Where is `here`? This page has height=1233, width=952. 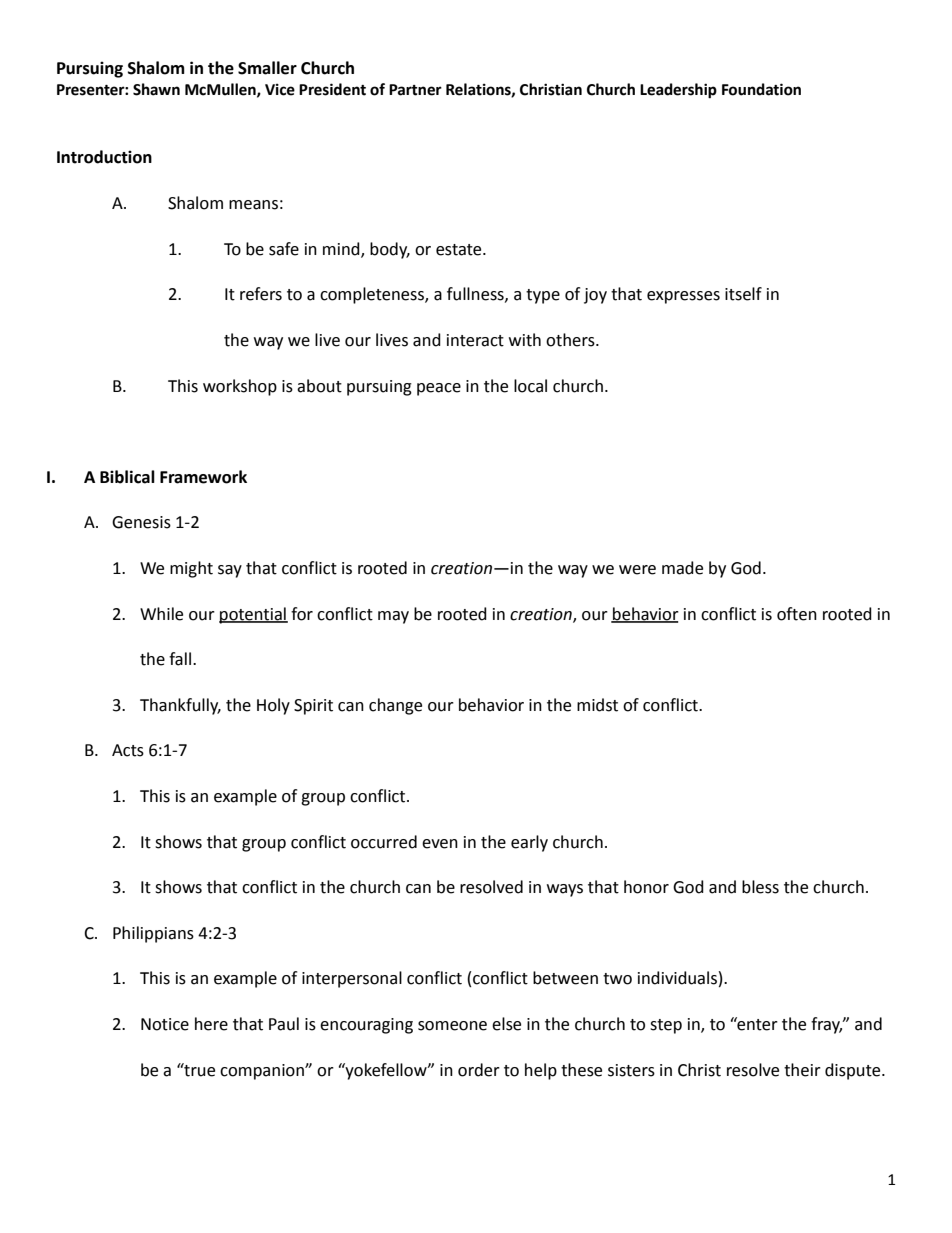 here is located at coordinates (211, 1024).
